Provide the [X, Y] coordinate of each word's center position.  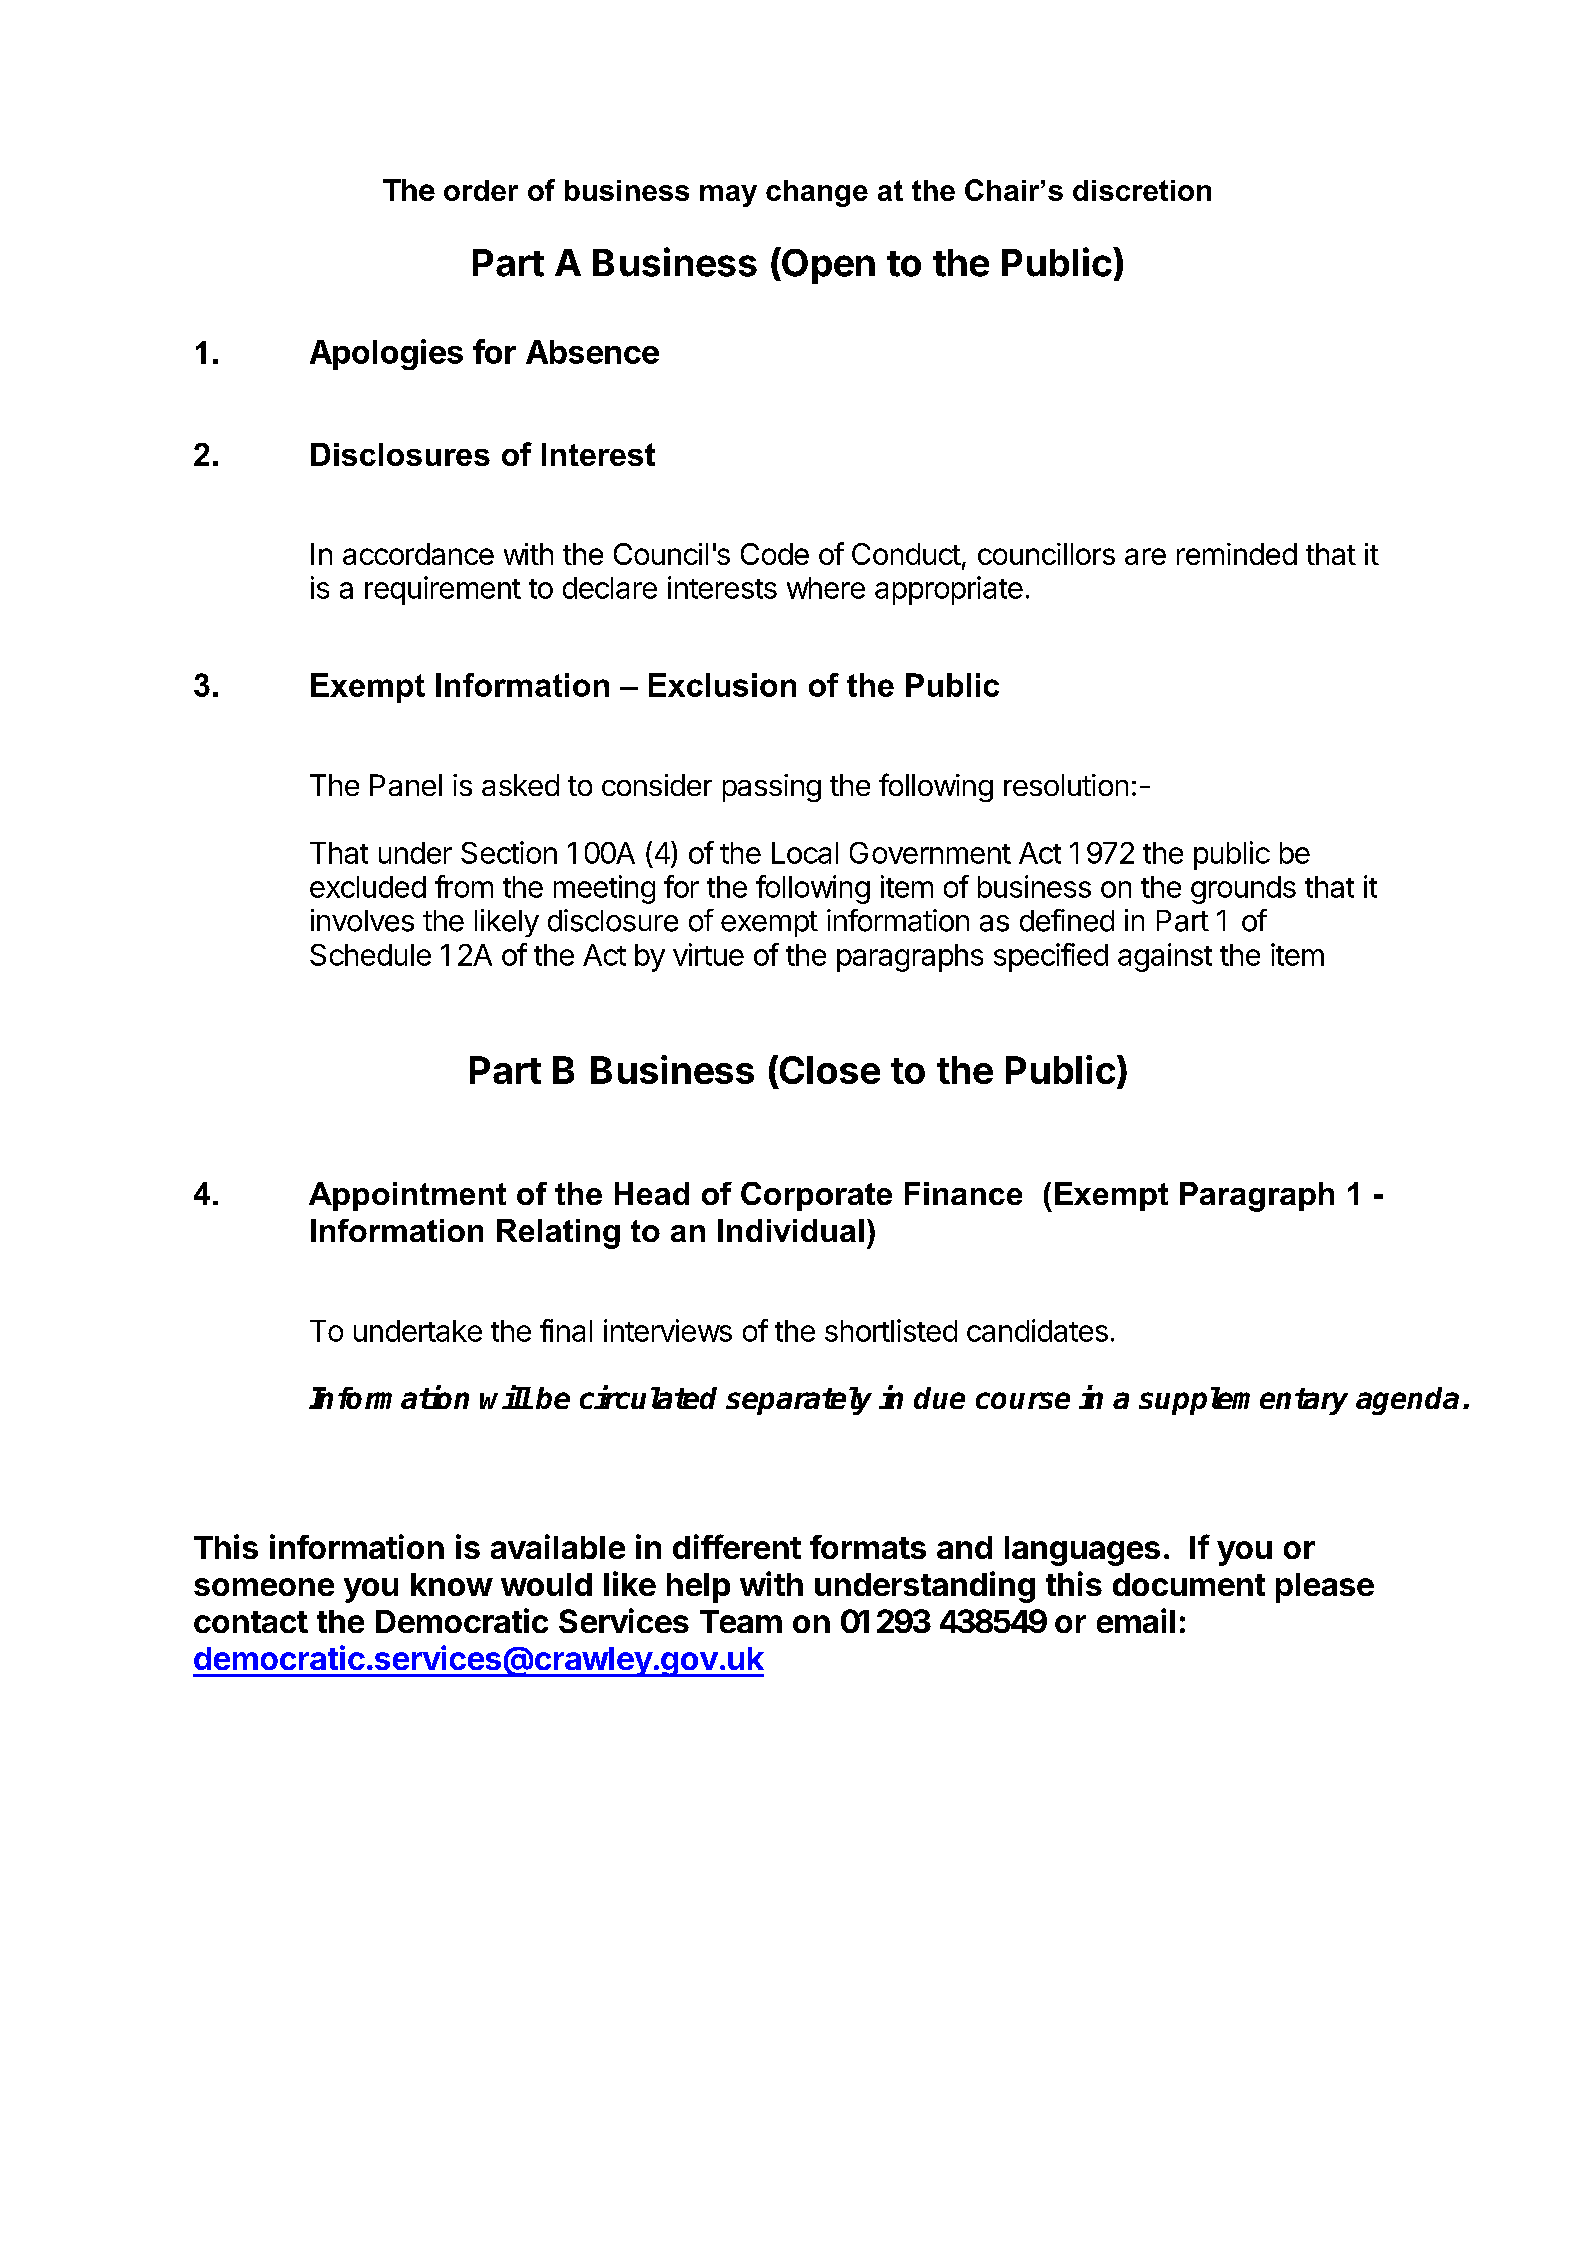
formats [868, 1547]
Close [828, 1071]
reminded [1237, 554]
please [1325, 1588]
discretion [1142, 190]
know [452, 1584]
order [481, 190]
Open [827, 265]
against [1165, 957]
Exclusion [722, 685]
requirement [443, 590]
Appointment [407, 1196]
